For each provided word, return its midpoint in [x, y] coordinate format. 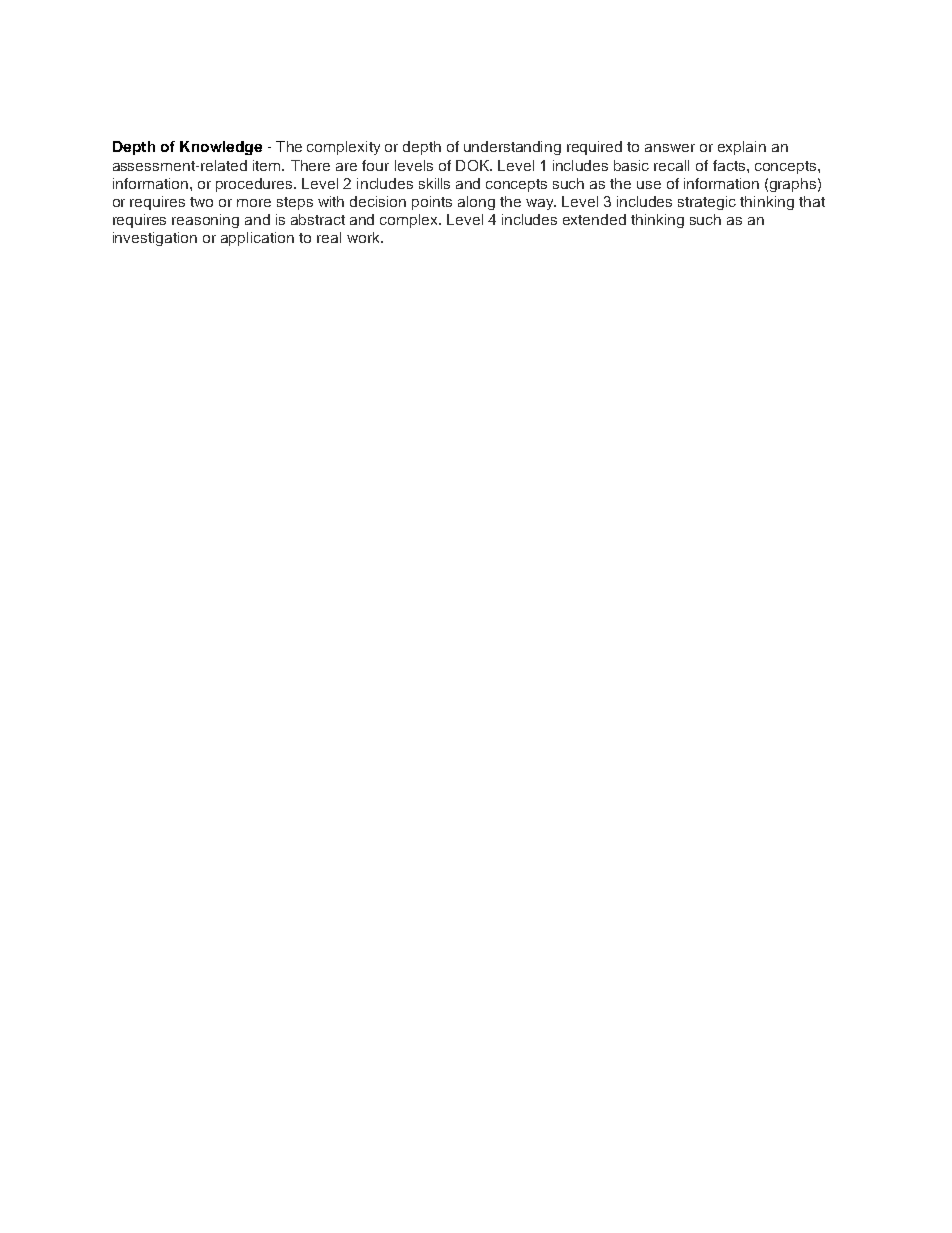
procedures [255, 185]
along [476, 203]
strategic [707, 203]
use [649, 185]
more [254, 203]
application [257, 239]
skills [434, 183]
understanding [512, 148]
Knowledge [221, 148]
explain [742, 148]
